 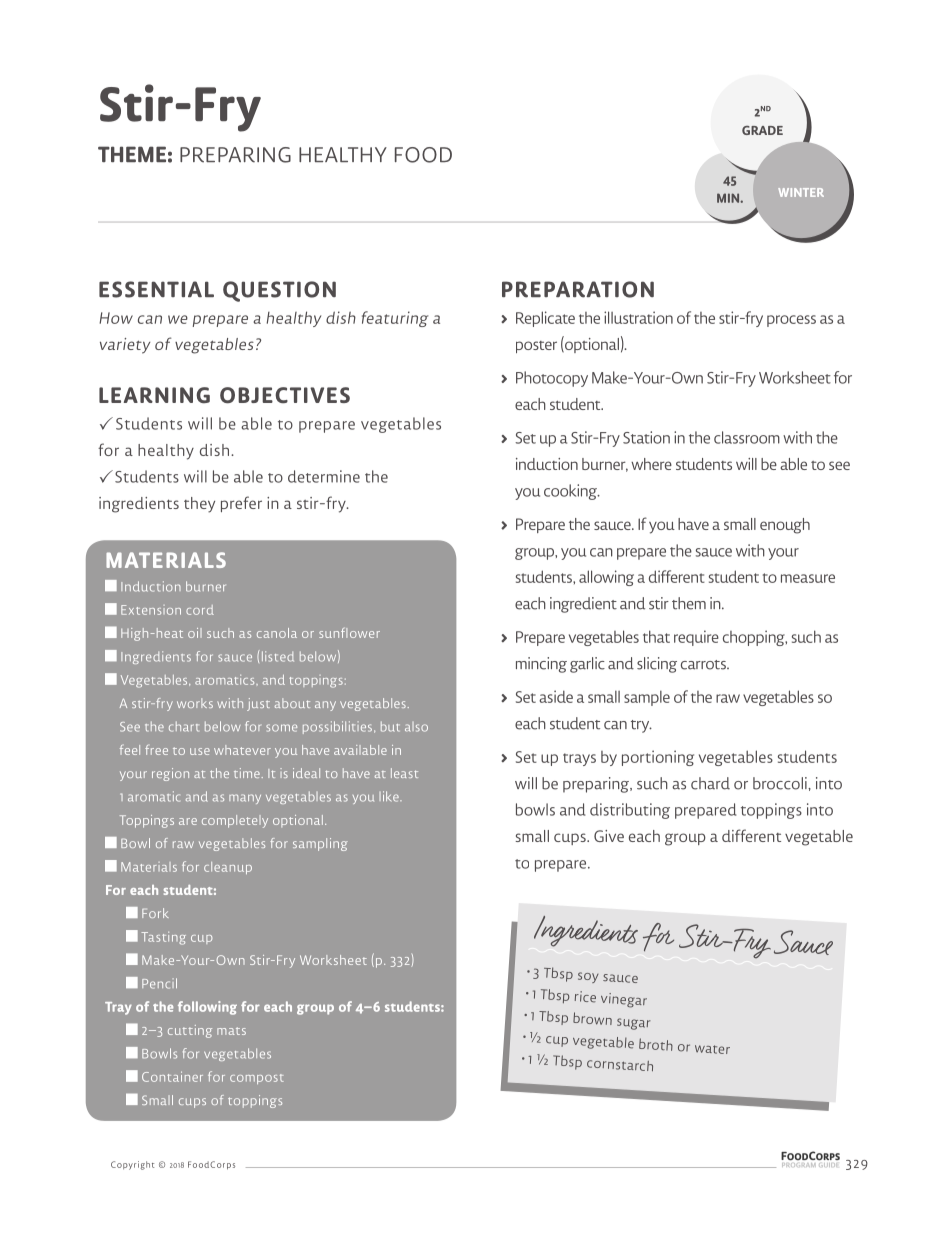 I want to click on PREPARATION, so click(x=578, y=289).
